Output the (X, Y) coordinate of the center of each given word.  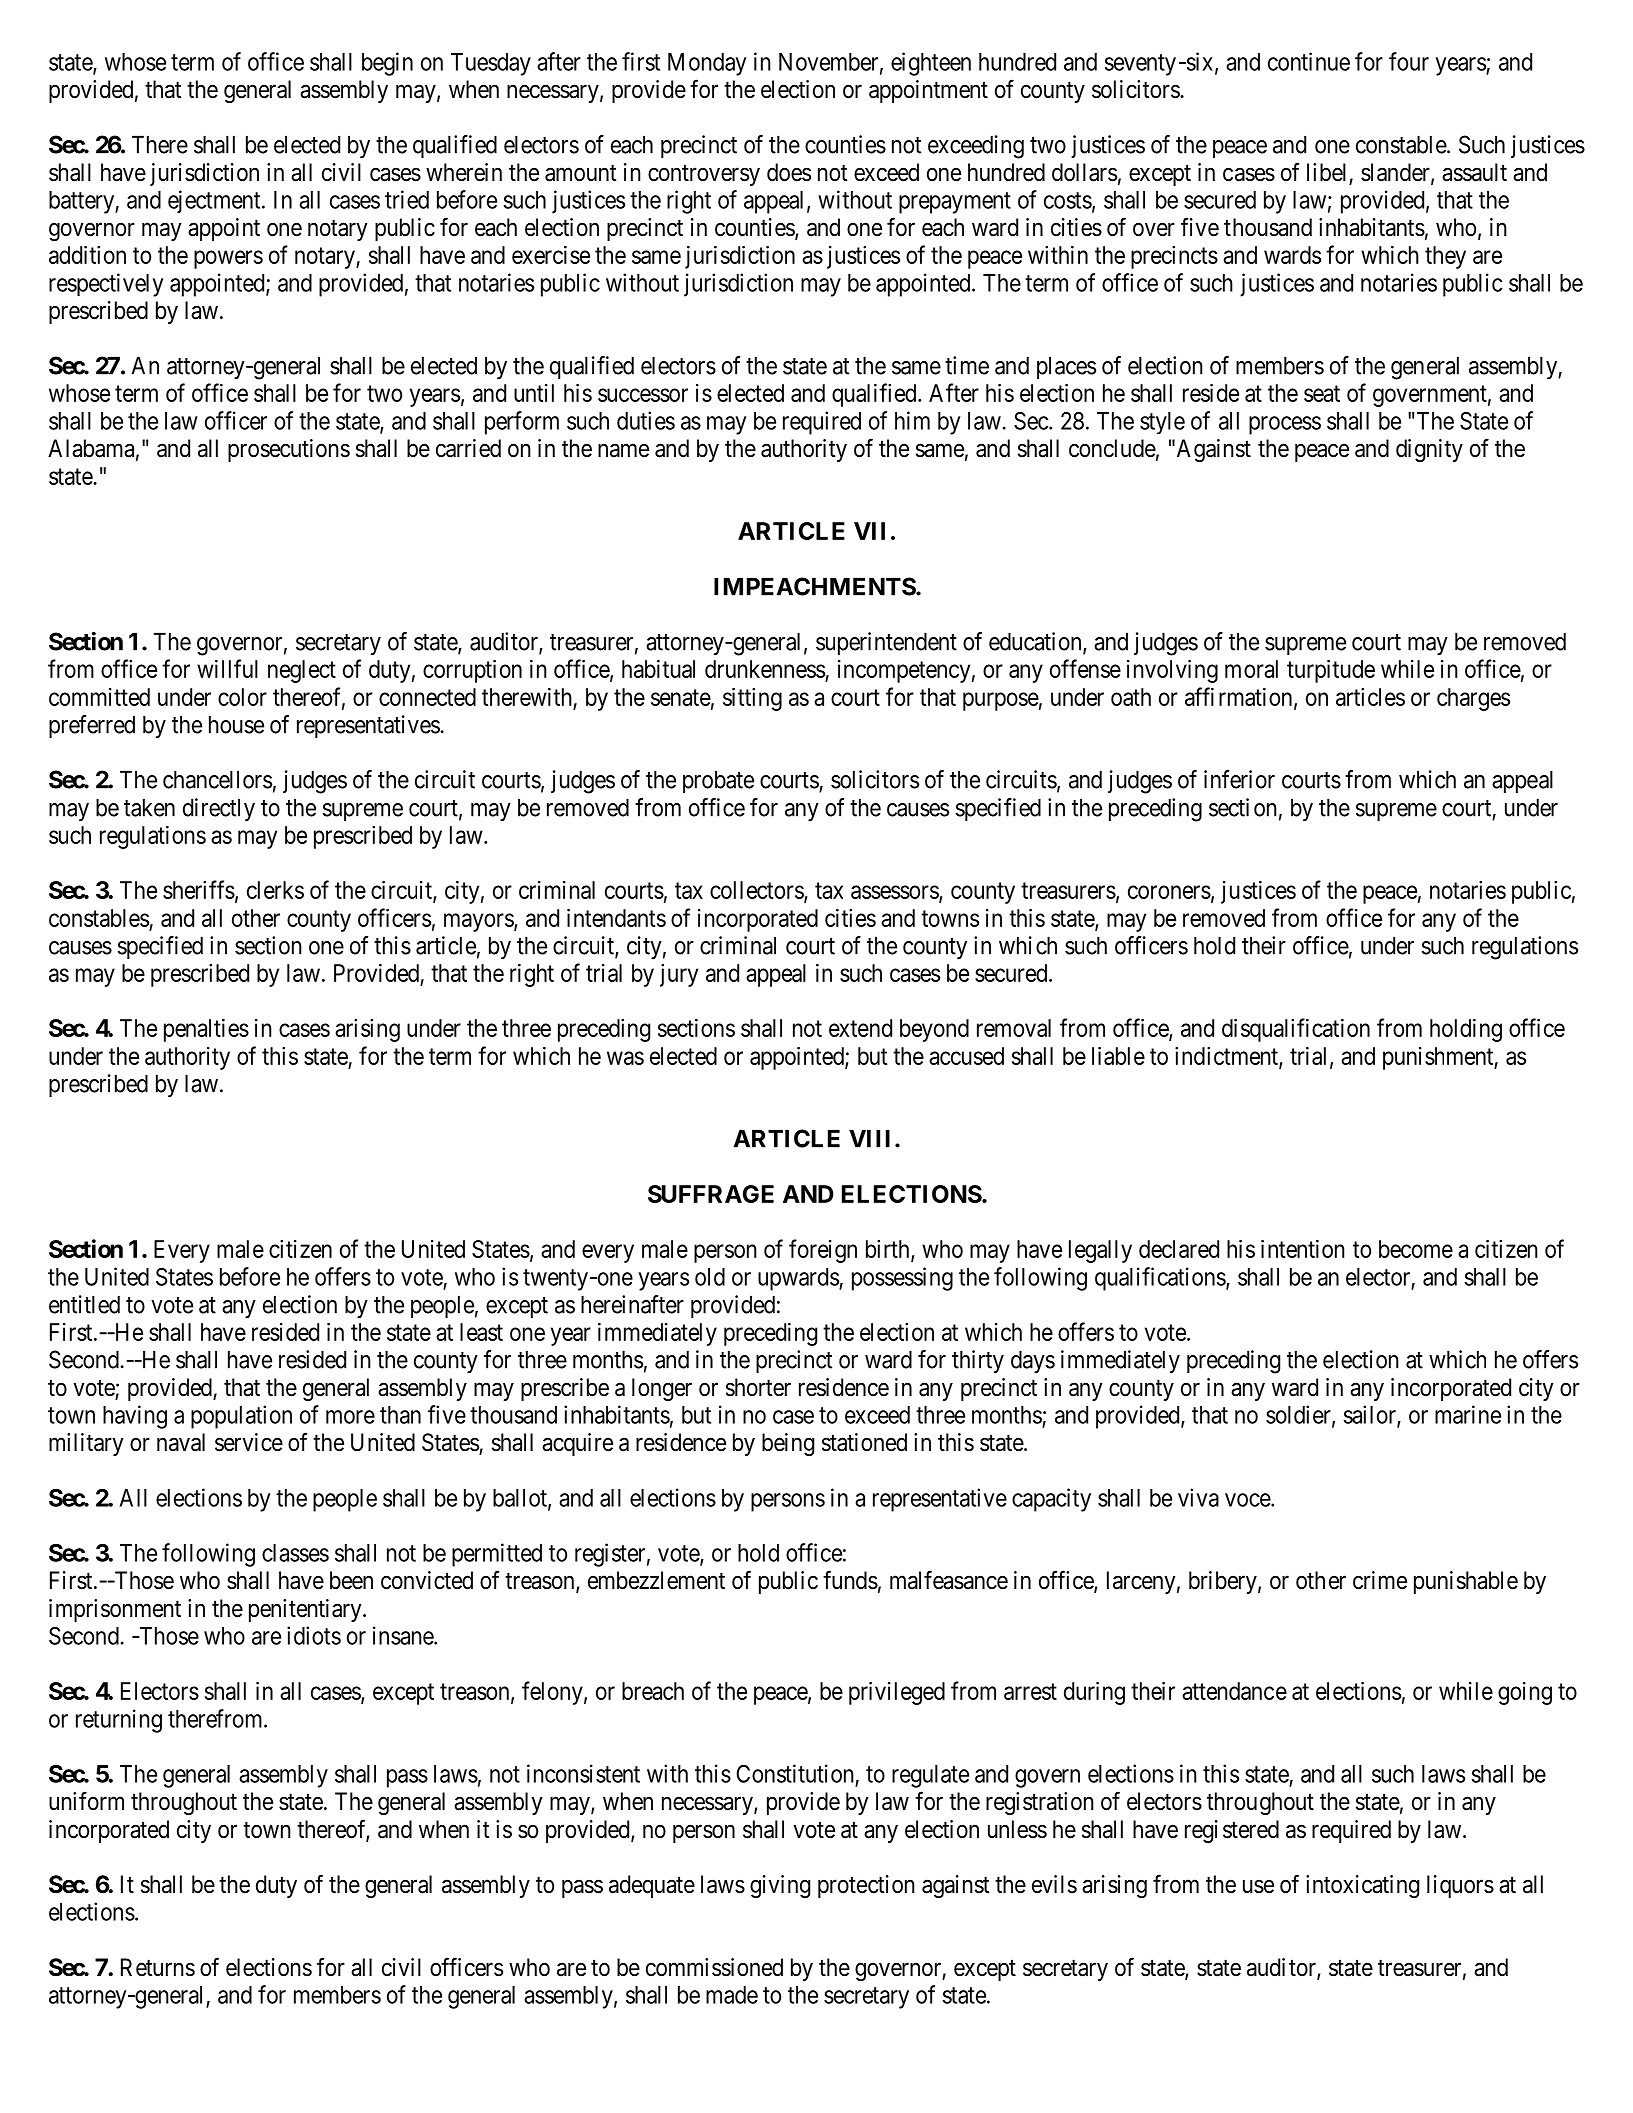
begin (387, 64)
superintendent (886, 643)
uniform (86, 1801)
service (249, 1442)
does (789, 172)
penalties (206, 1030)
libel (1326, 172)
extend (860, 1028)
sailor (1371, 1415)
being (788, 1444)
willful (227, 668)
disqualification (1296, 1030)
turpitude (1331, 671)
